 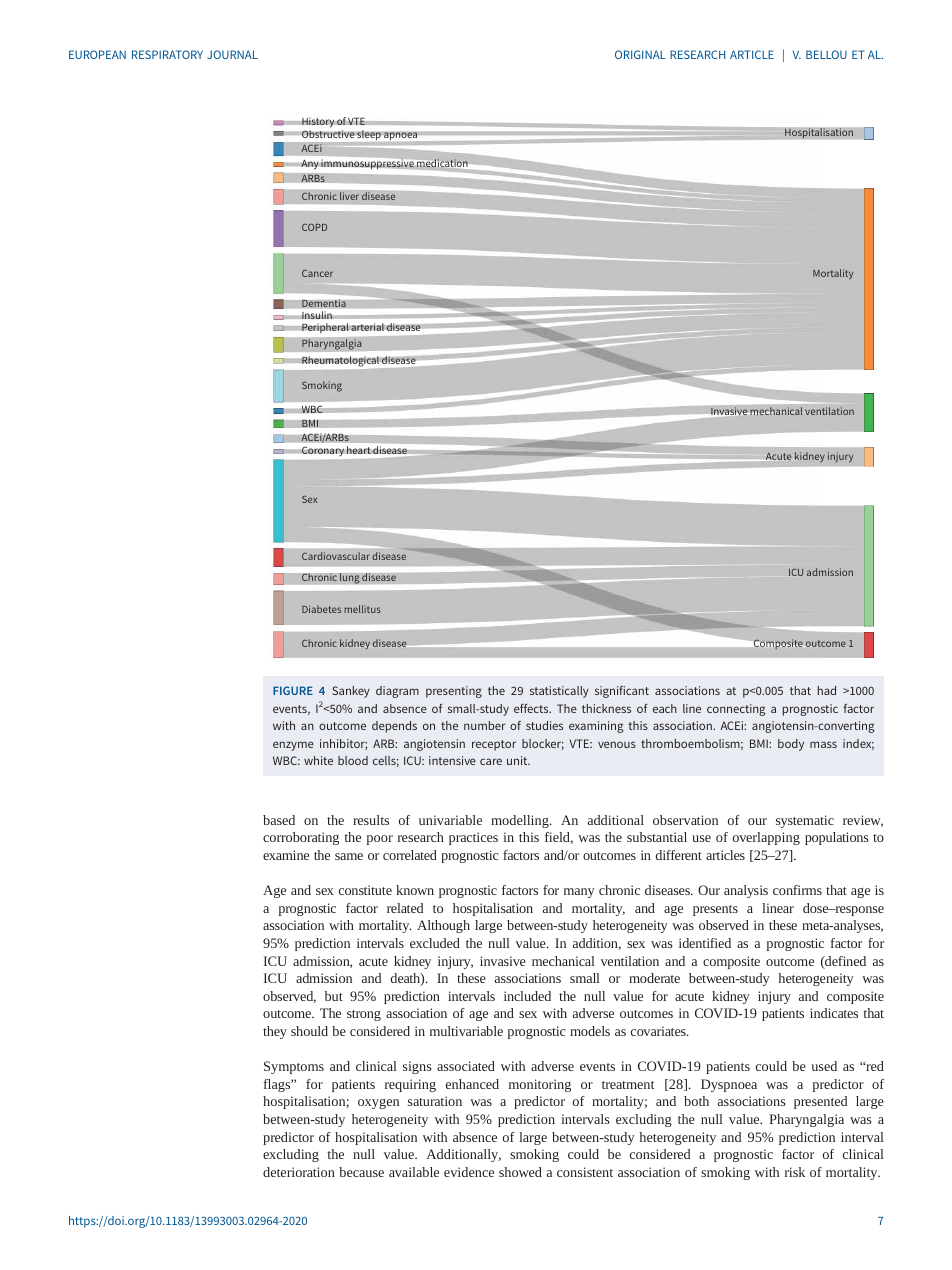 What do you see at coordinates (321, 609) in the screenshot?
I see `Diabetes` at bounding box center [321, 609].
